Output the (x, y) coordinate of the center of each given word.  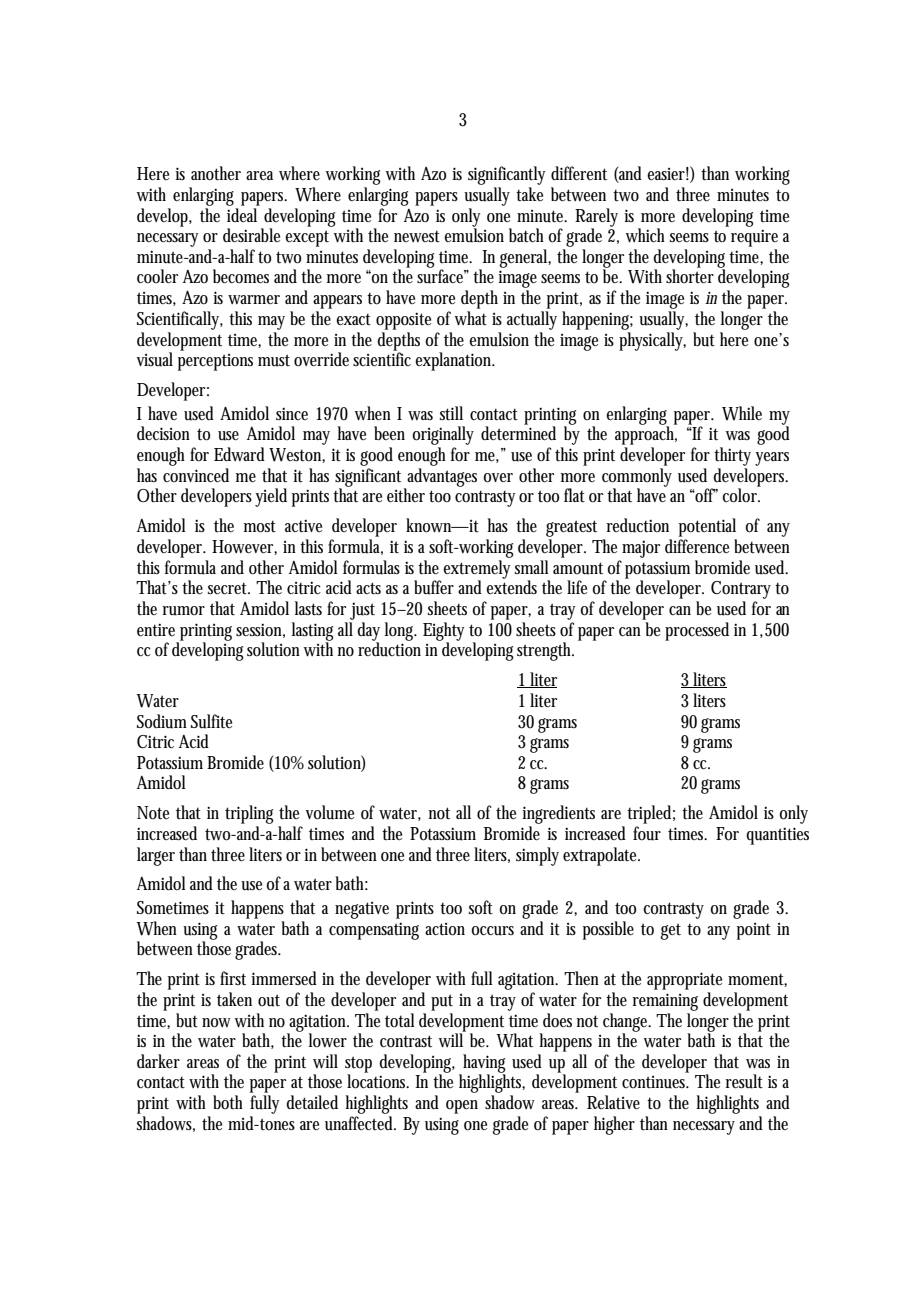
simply (537, 856)
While (742, 413)
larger (156, 856)
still (451, 413)
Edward (239, 454)
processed (697, 631)
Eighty (443, 632)
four (647, 833)
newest (417, 236)
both (228, 1102)
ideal (242, 215)
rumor (183, 611)
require (754, 236)
